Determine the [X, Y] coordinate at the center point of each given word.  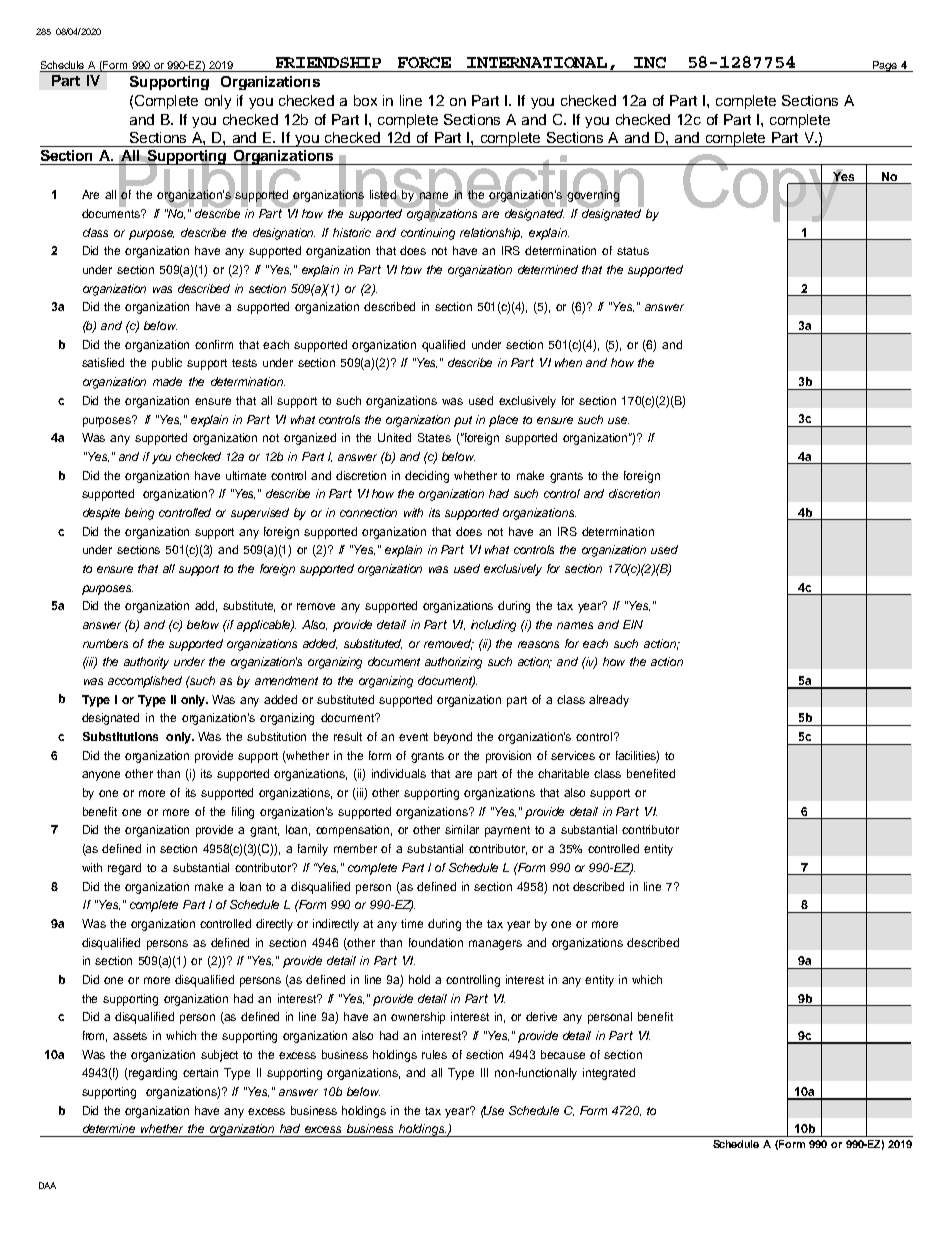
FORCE [424, 62]
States [434, 437]
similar [462, 829]
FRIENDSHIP [328, 62]
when [568, 362]
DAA [47, 1185]
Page [885, 66]
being [139, 514]
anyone [101, 776]
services [573, 755]
